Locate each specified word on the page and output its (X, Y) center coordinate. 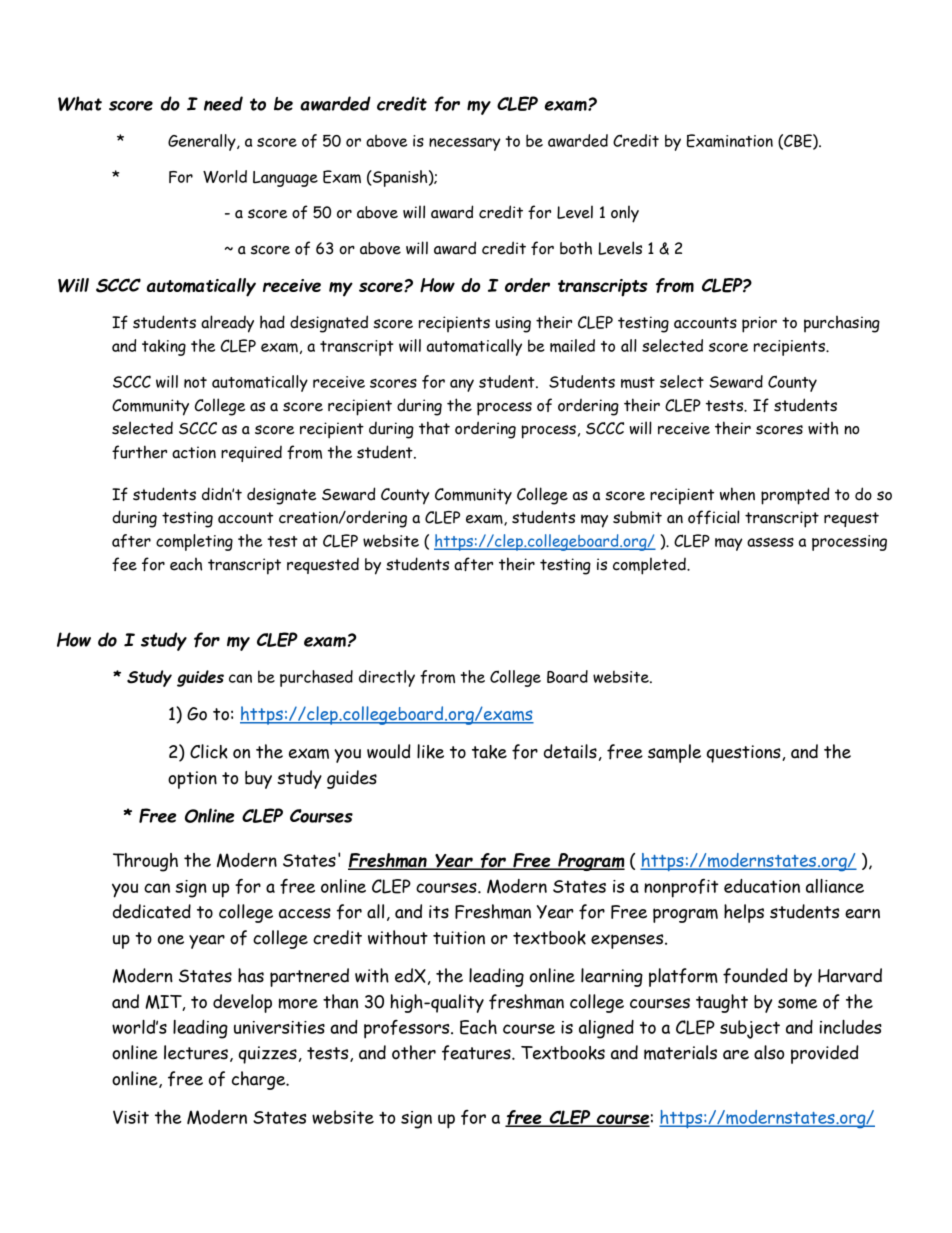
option (192, 780)
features (477, 1053)
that (434, 428)
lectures (196, 1052)
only (625, 214)
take (489, 752)
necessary (465, 144)
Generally (203, 142)
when (737, 494)
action (194, 452)
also (769, 1052)
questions (745, 754)
